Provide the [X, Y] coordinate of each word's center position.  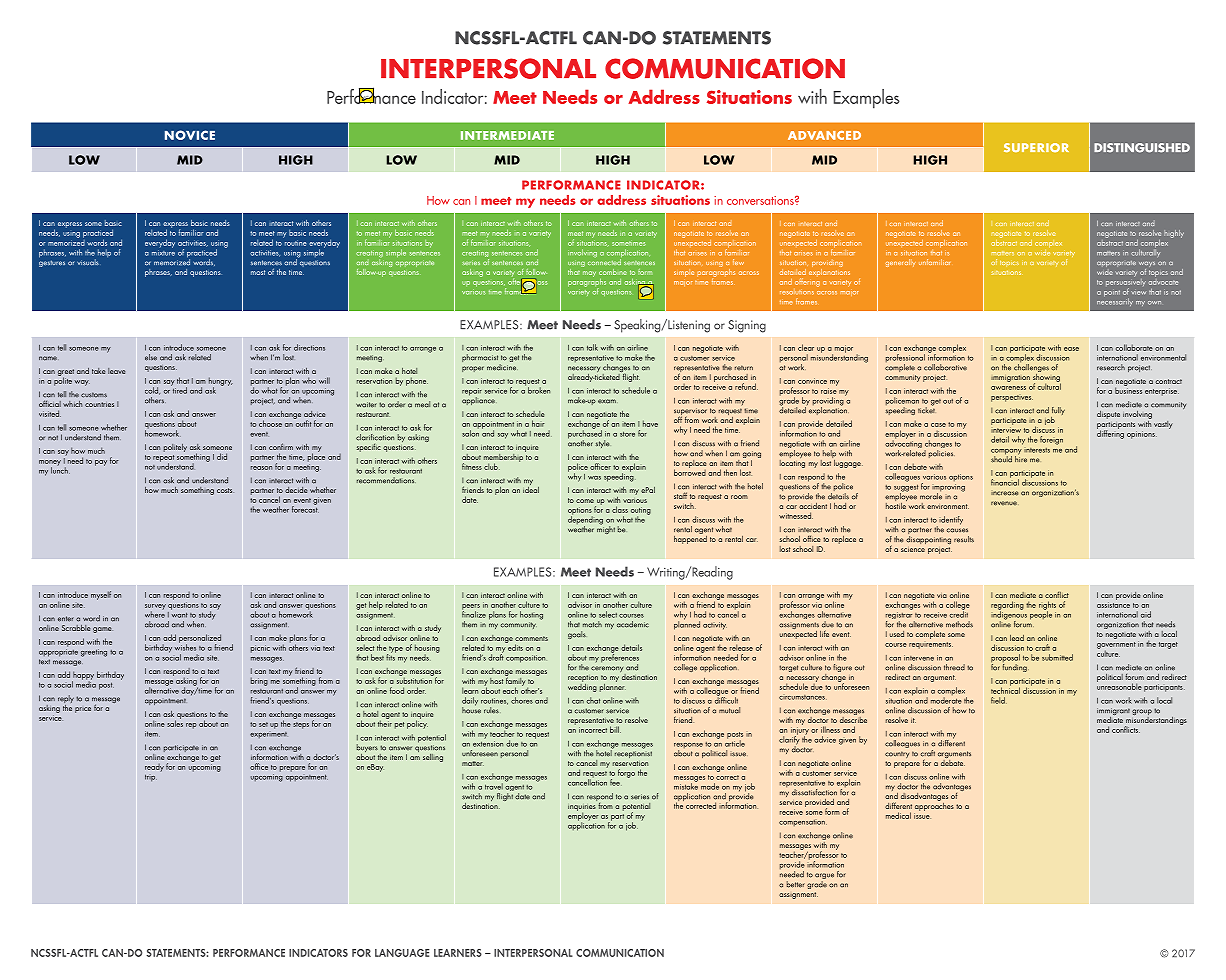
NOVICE [190, 135]
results [964, 539]
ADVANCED [824, 135]
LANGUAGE [402, 953]
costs [225, 490]
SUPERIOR [1036, 147]
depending [585, 520]
